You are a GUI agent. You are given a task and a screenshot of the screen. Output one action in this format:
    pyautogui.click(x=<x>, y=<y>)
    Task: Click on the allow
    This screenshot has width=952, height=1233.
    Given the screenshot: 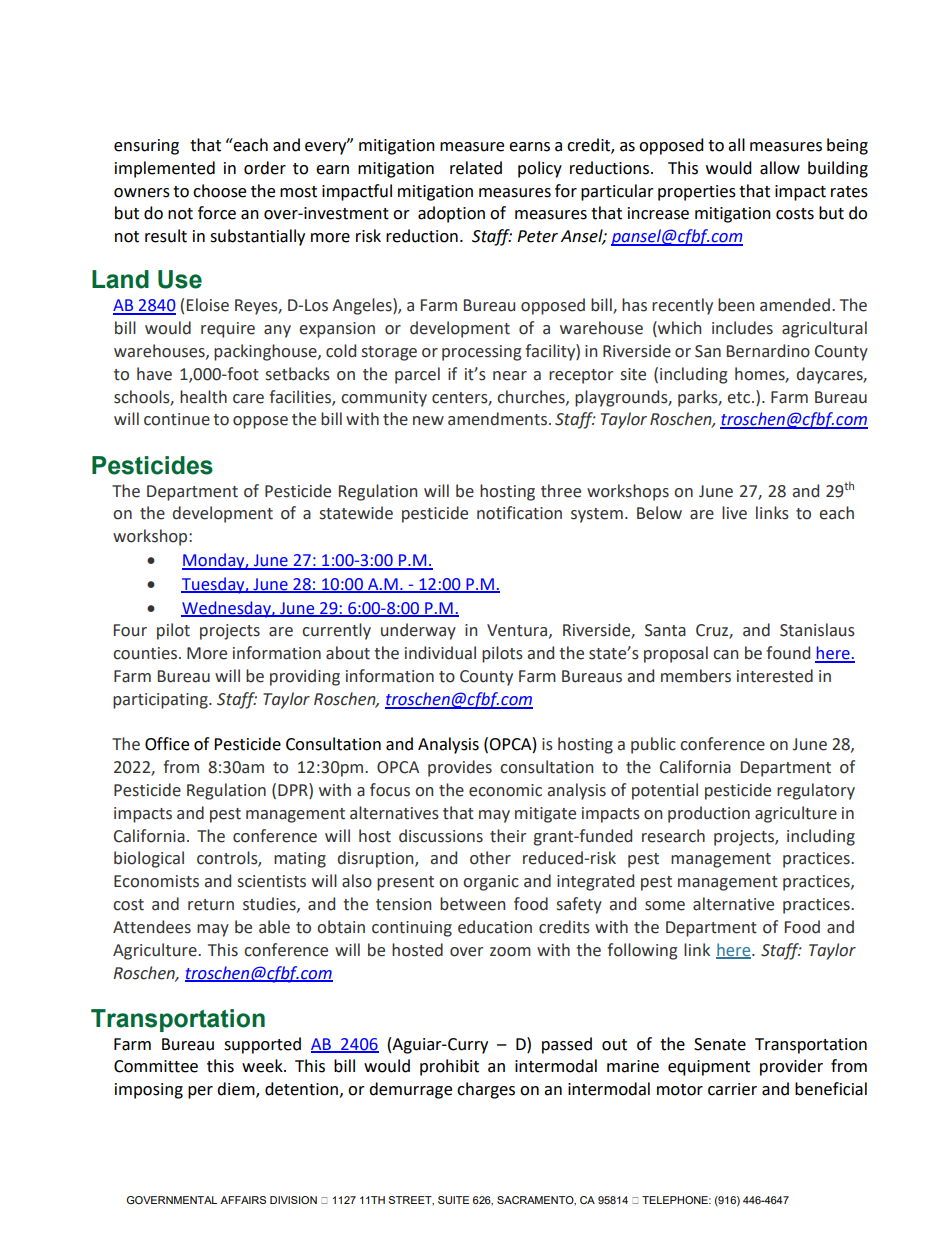 What is the action you would take?
    pyautogui.click(x=780, y=168)
